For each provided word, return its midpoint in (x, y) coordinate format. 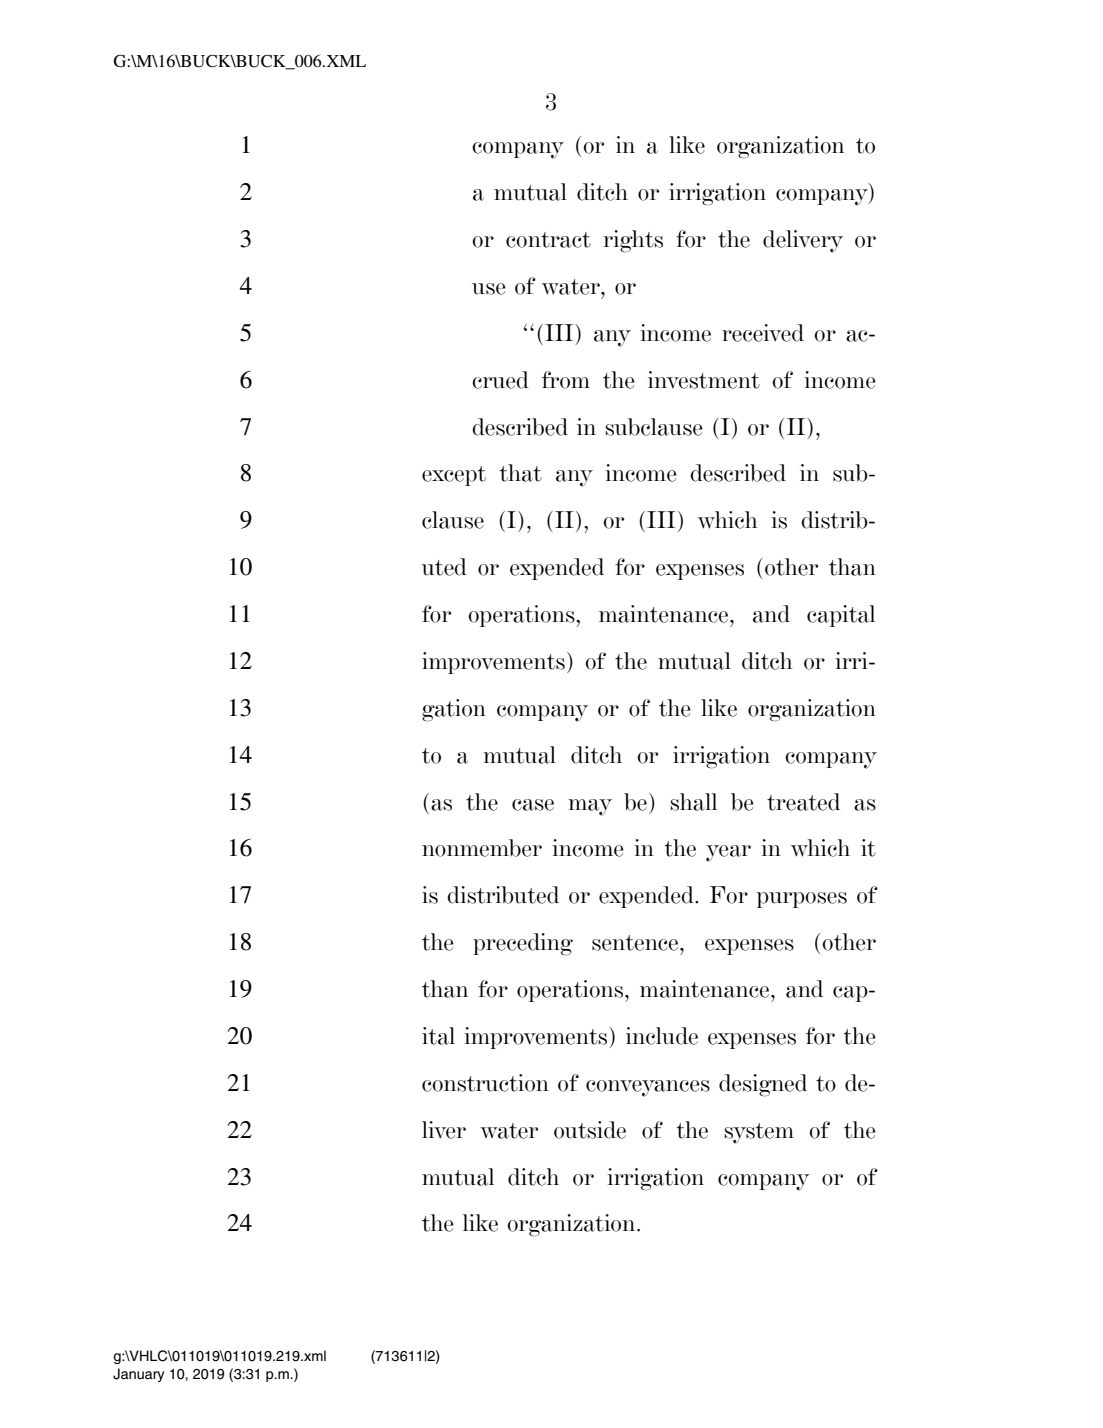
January (139, 1375)
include (662, 1036)
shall (694, 802)
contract (548, 240)
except (454, 476)
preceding (523, 944)
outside (590, 1130)
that (521, 473)
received (763, 333)
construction (485, 1083)
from (566, 380)
